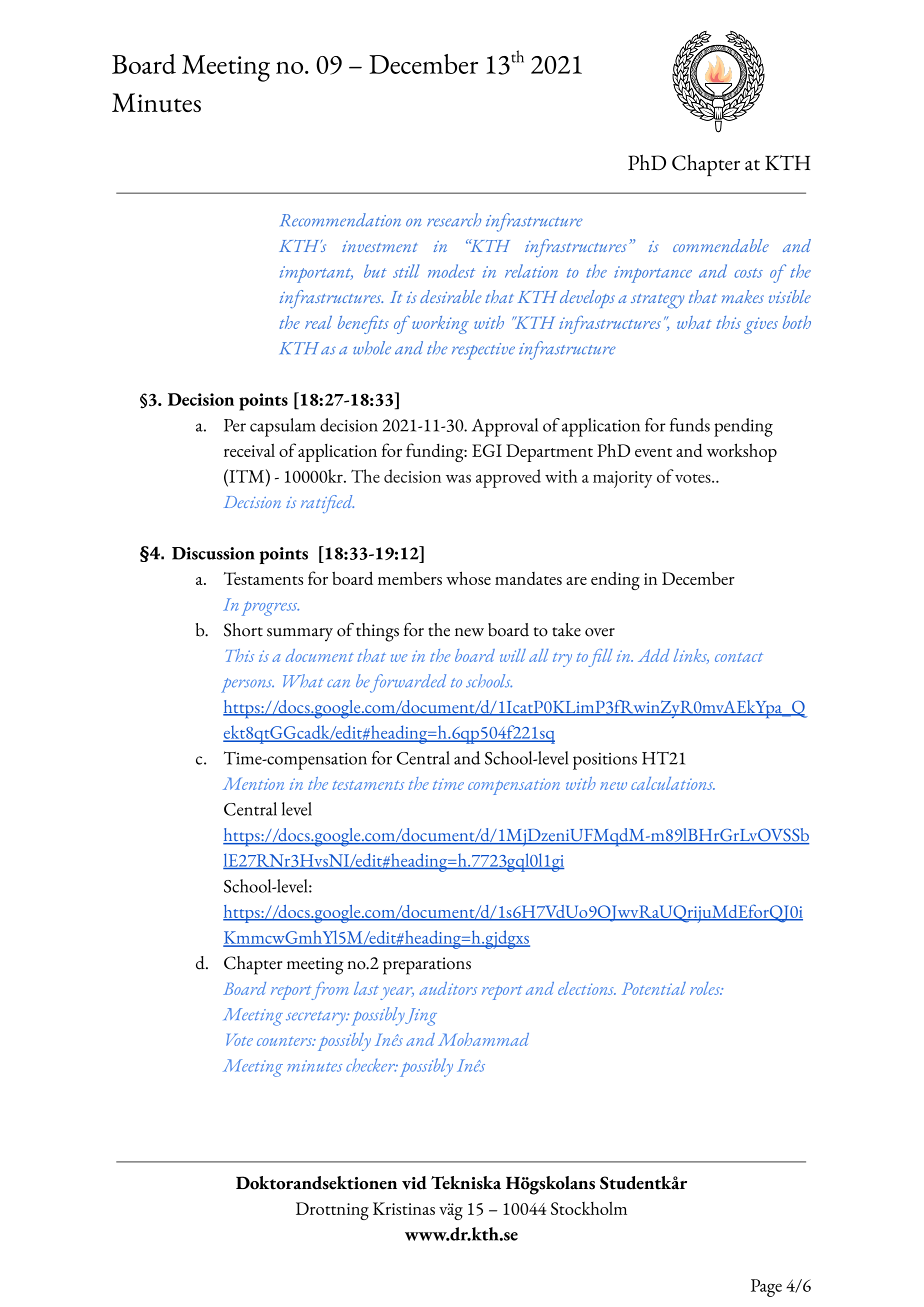 The image size is (924, 1307). What do you see at coordinates (316, 274) in the screenshot?
I see `important` at bounding box center [316, 274].
